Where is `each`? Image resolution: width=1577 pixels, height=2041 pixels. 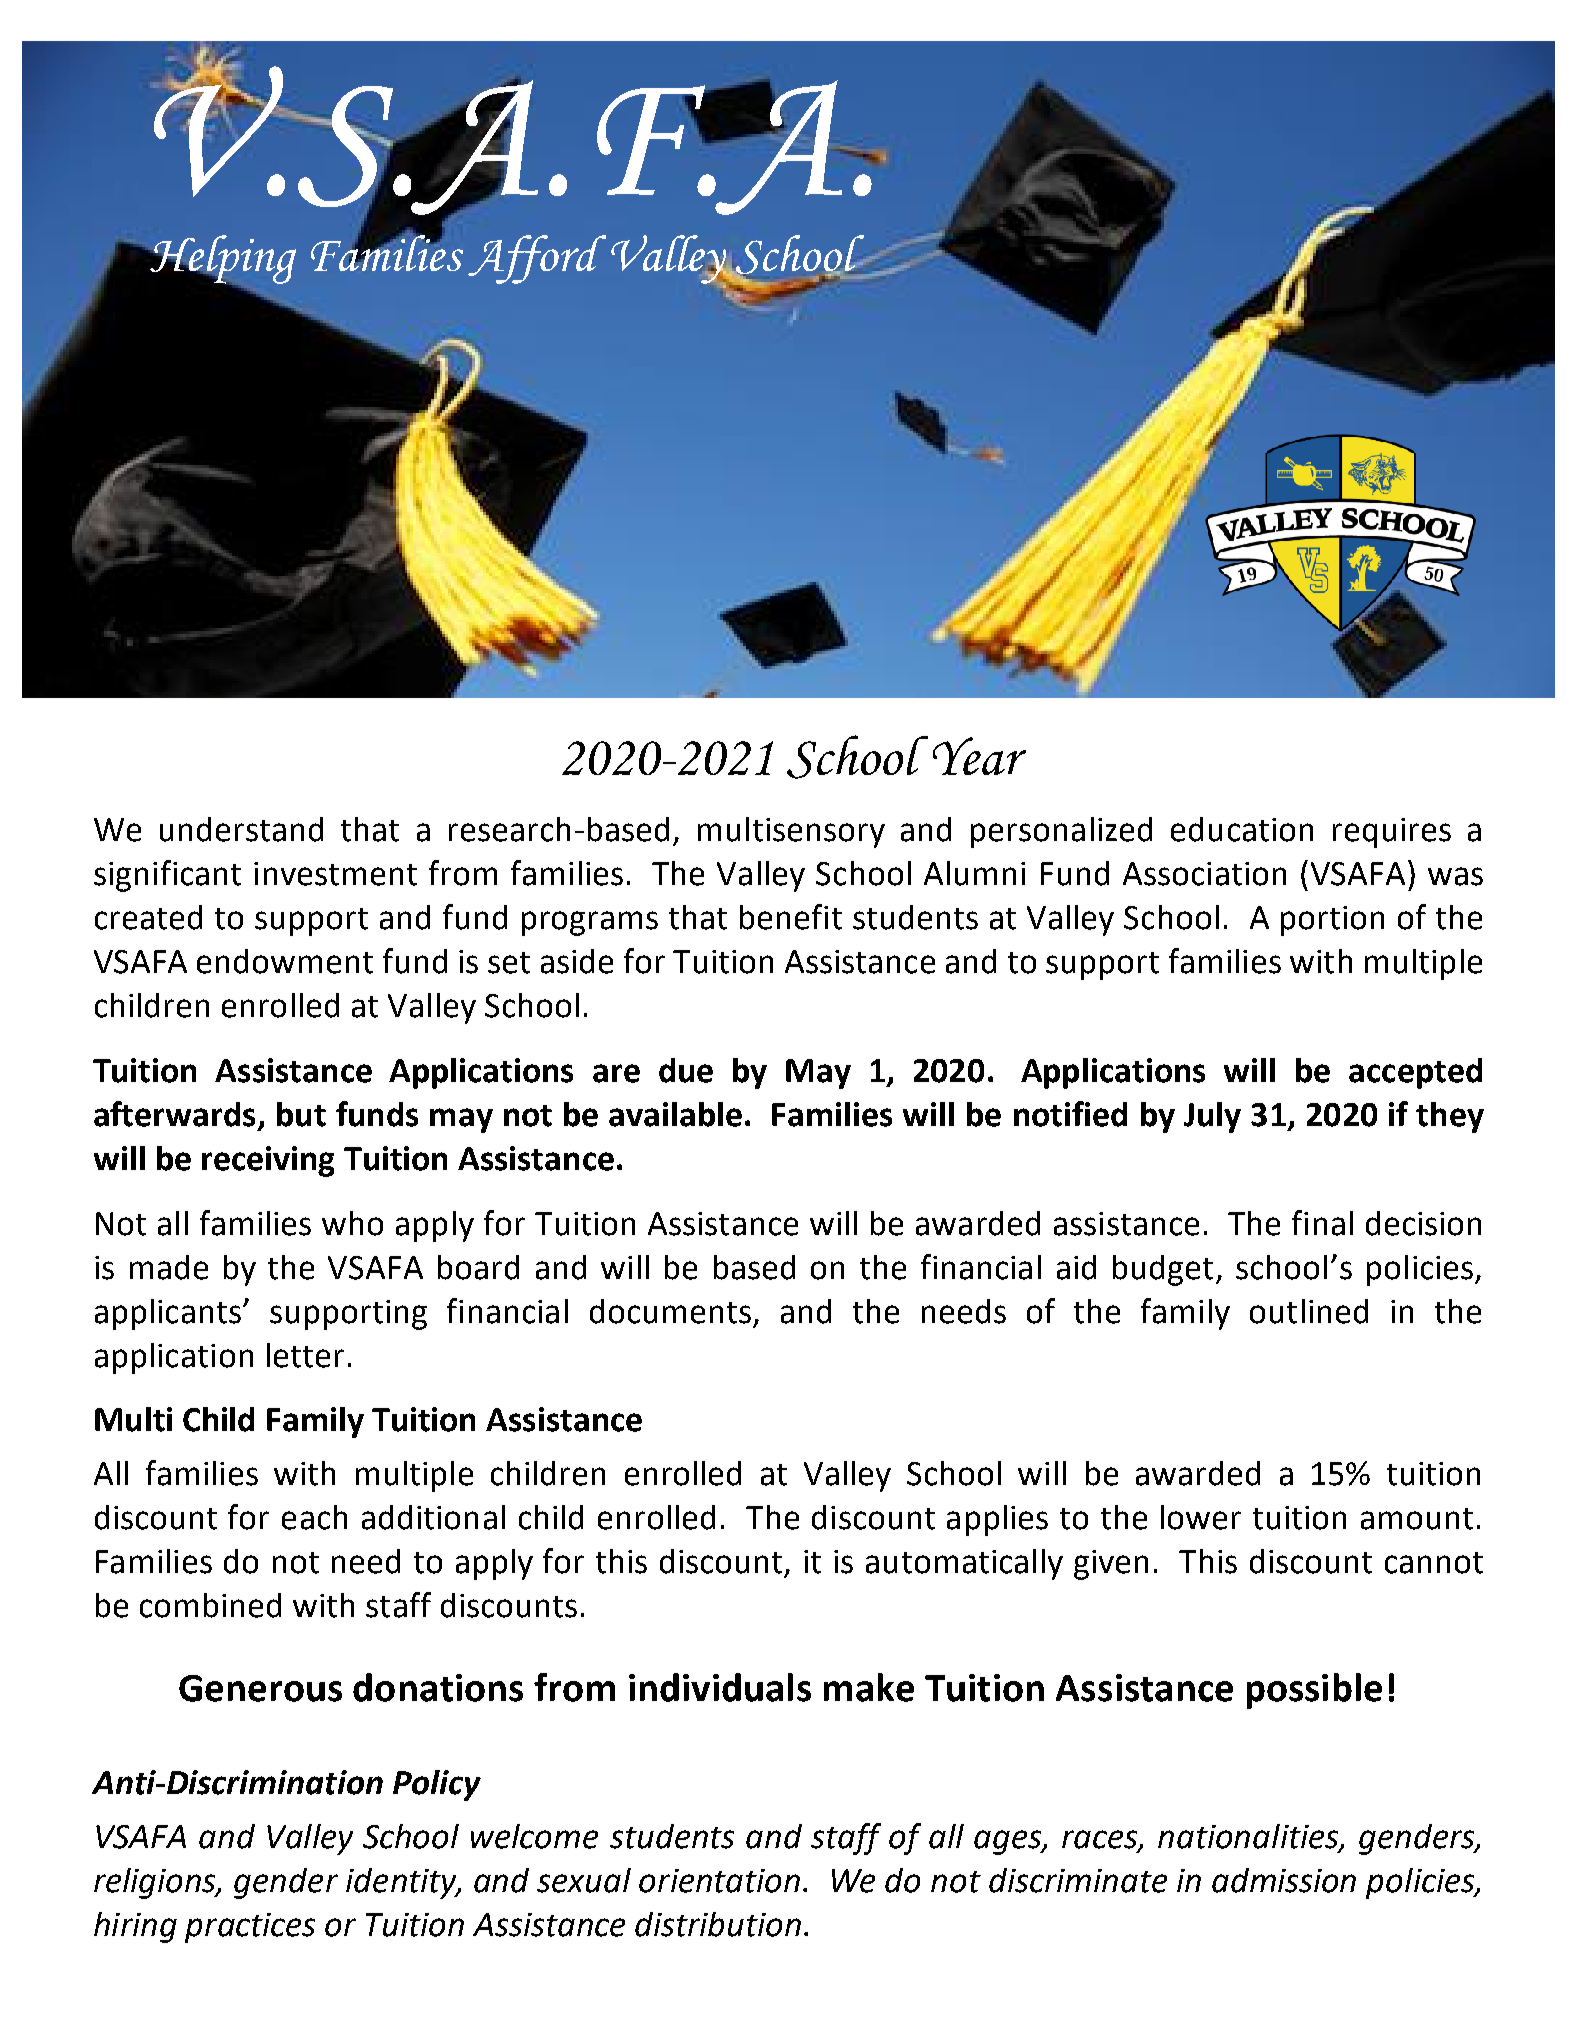
each is located at coordinates (314, 1517).
